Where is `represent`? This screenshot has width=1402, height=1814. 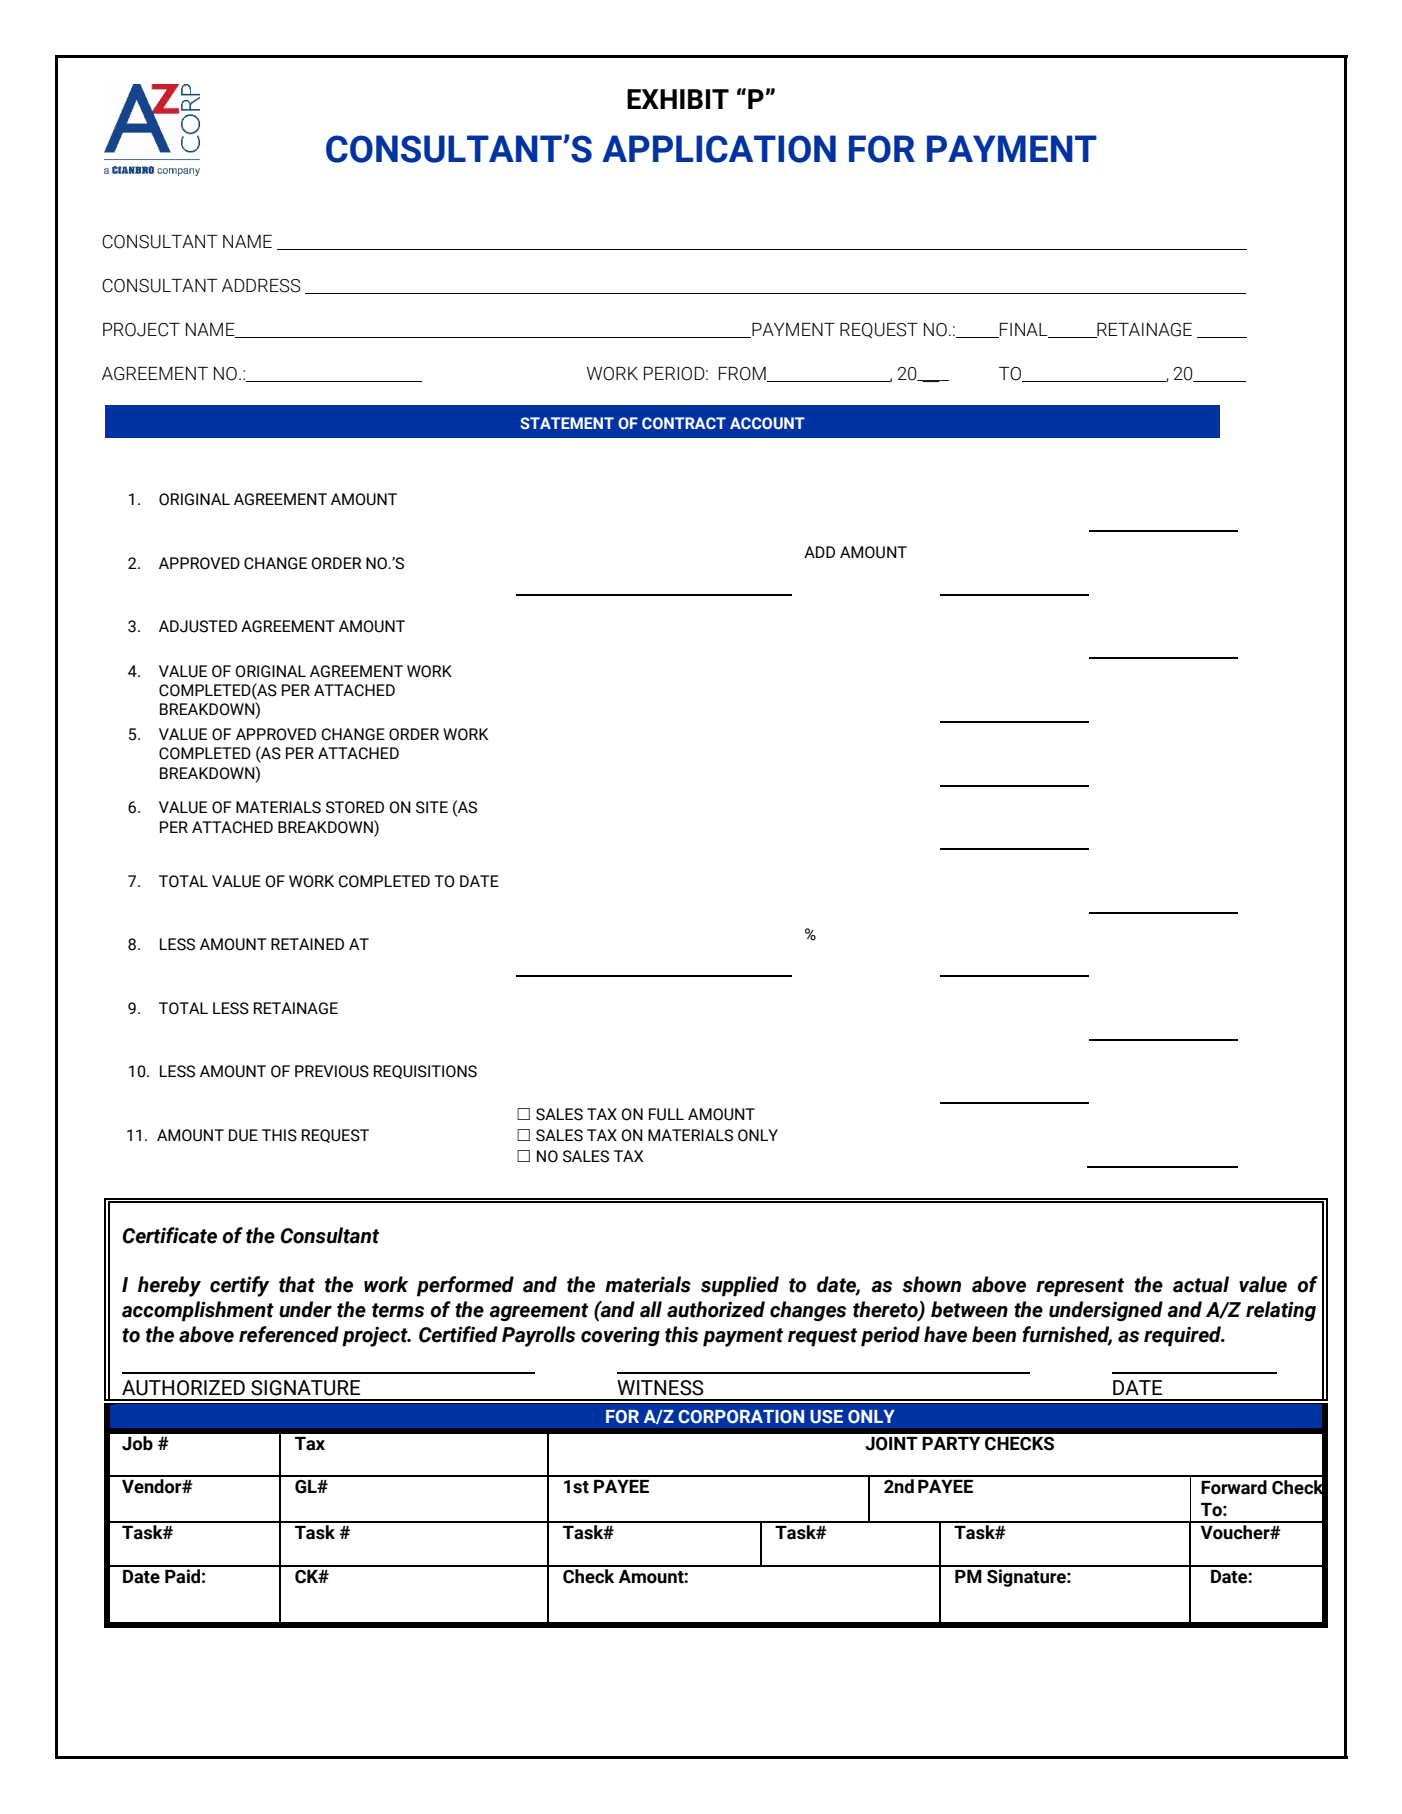 represent is located at coordinates (1080, 1287).
